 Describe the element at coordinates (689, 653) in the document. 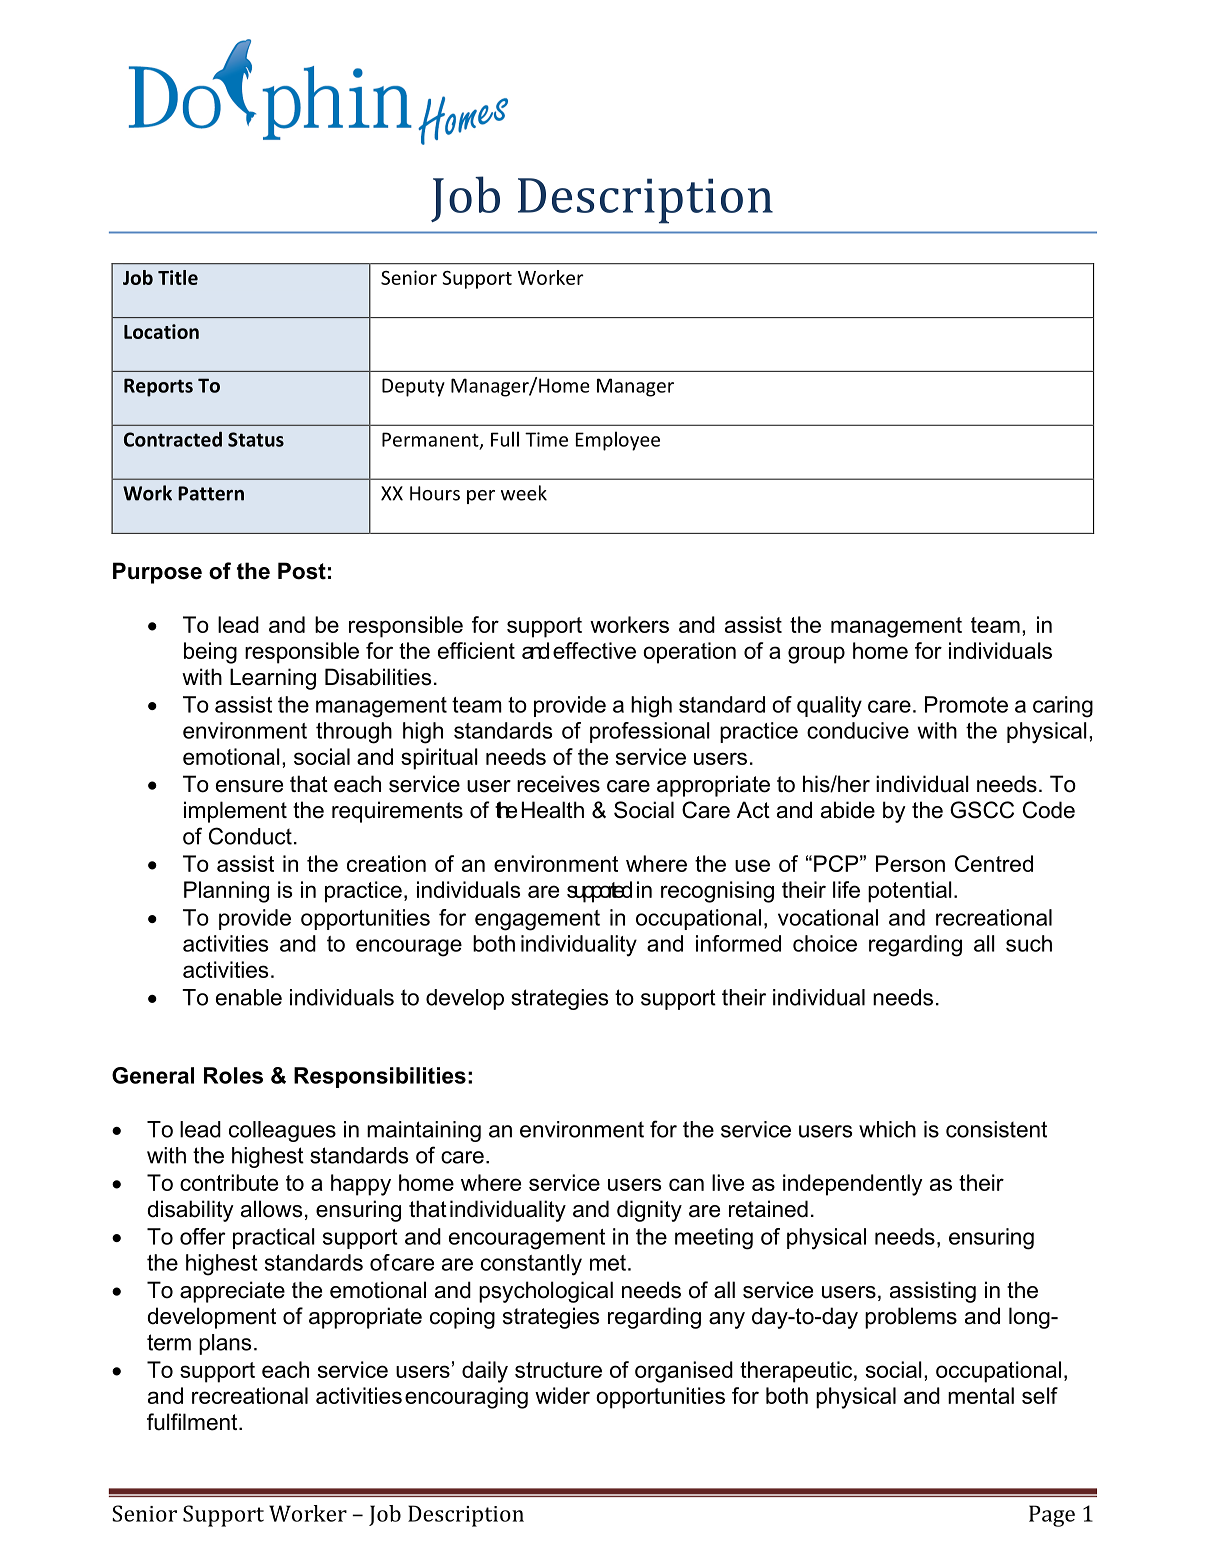

I see `operation` at that location.
